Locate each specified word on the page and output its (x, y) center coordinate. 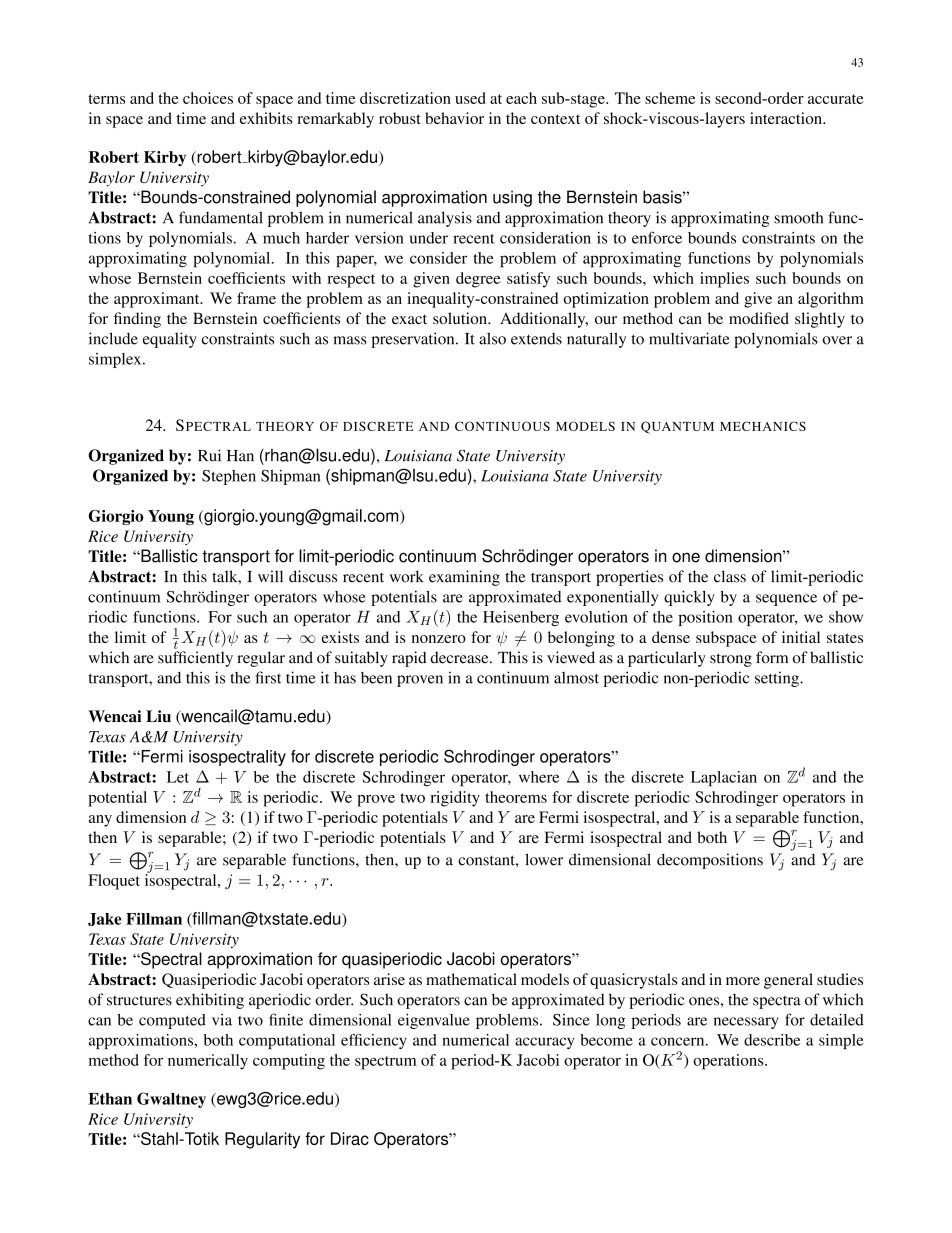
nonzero (439, 639)
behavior (454, 118)
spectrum (385, 1063)
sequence (786, 600)
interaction (787, 118)
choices (208, 98)
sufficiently (195, 659)
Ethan (110, 1099)
